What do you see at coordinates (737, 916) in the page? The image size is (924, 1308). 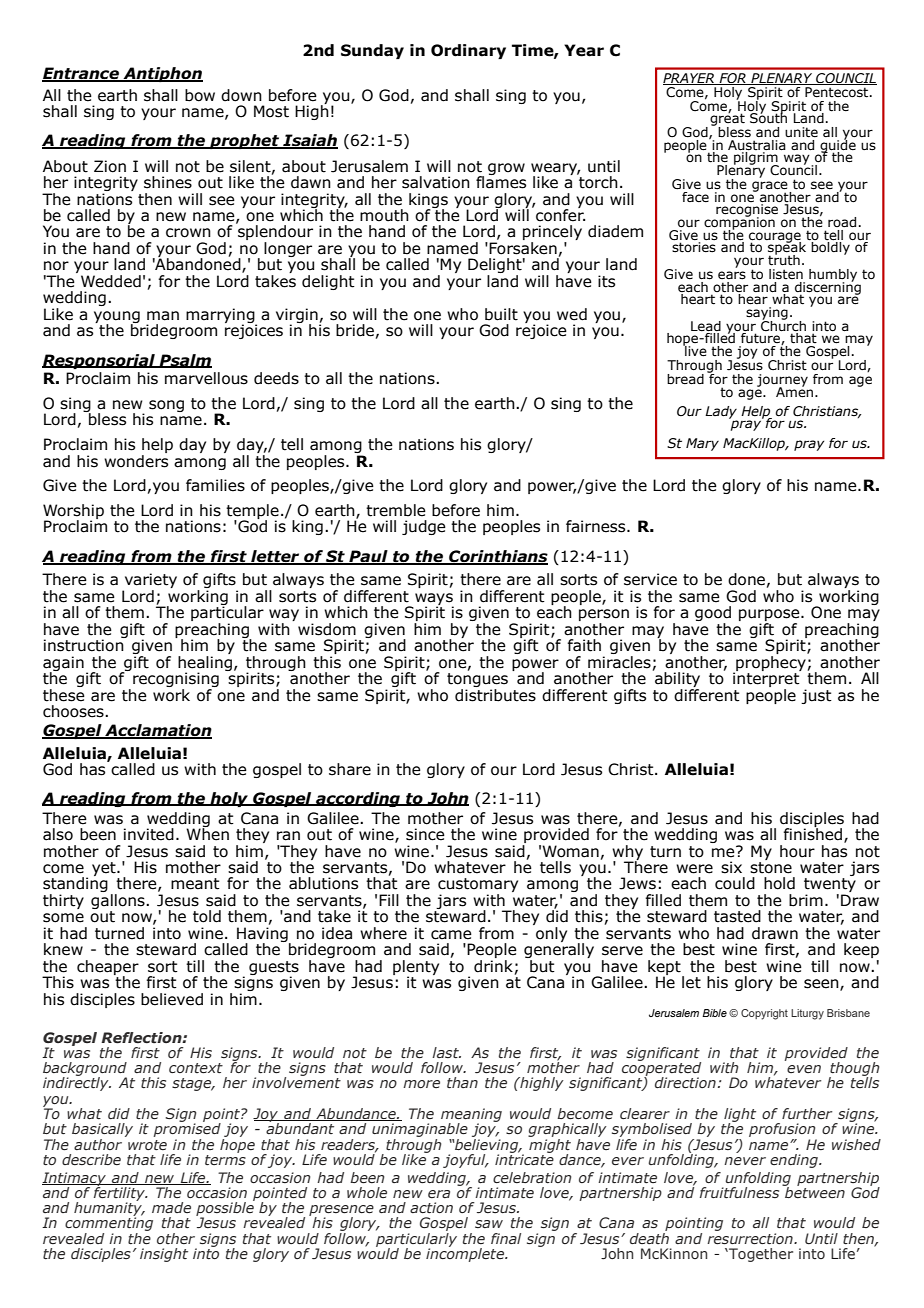 I see `tasted` at bounding box center [737, 916].
